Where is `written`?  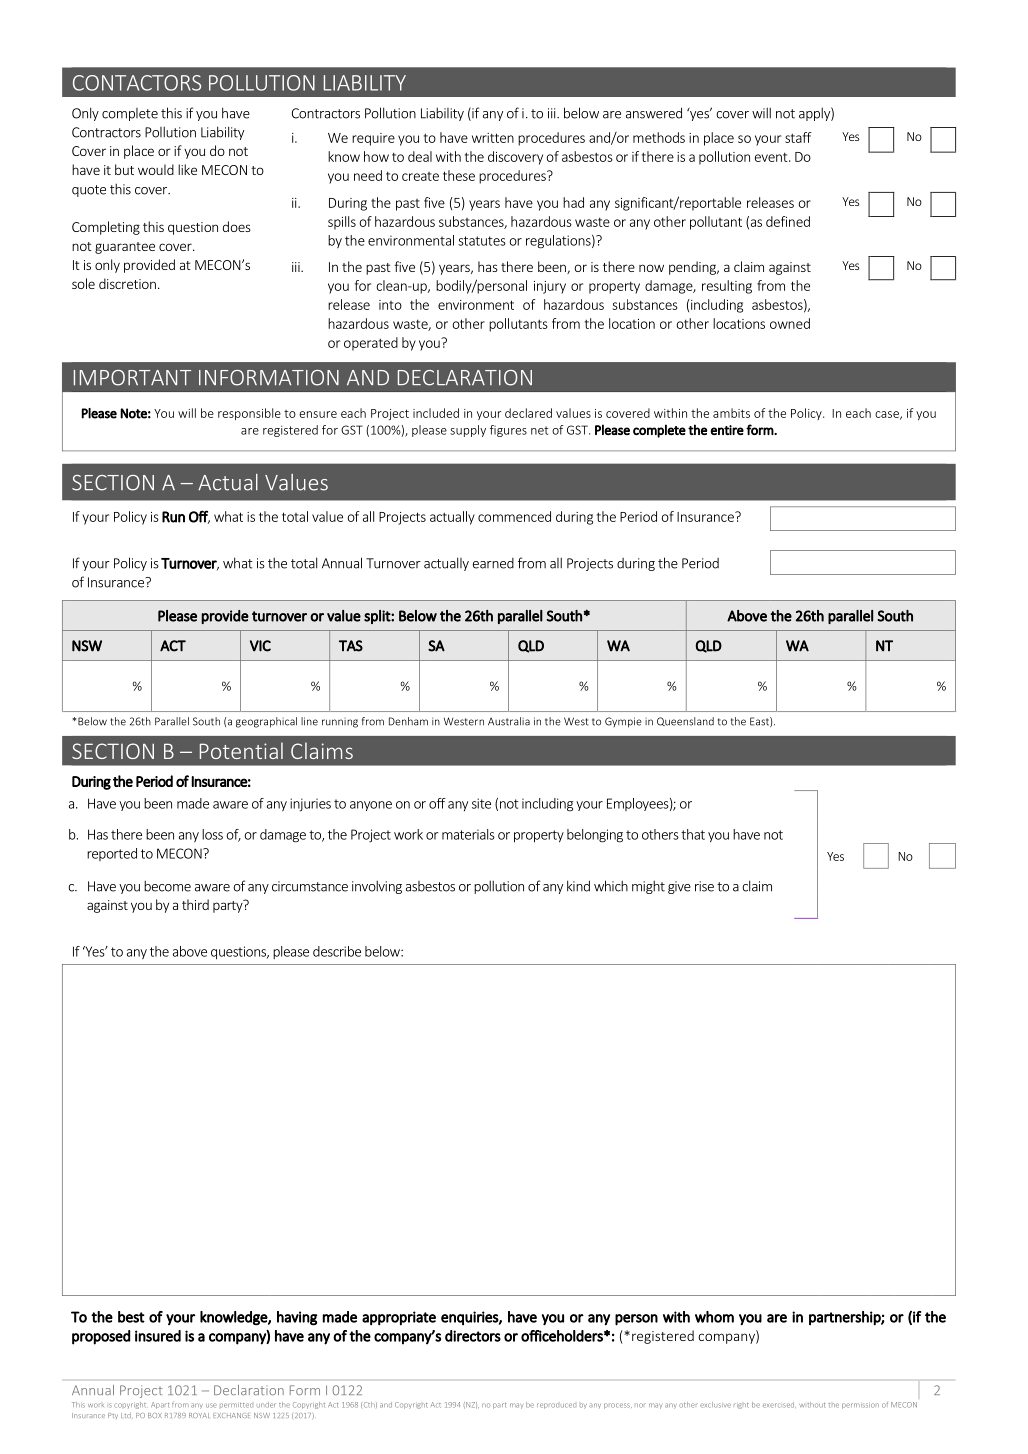 written is located at coordinates (493, 138).
